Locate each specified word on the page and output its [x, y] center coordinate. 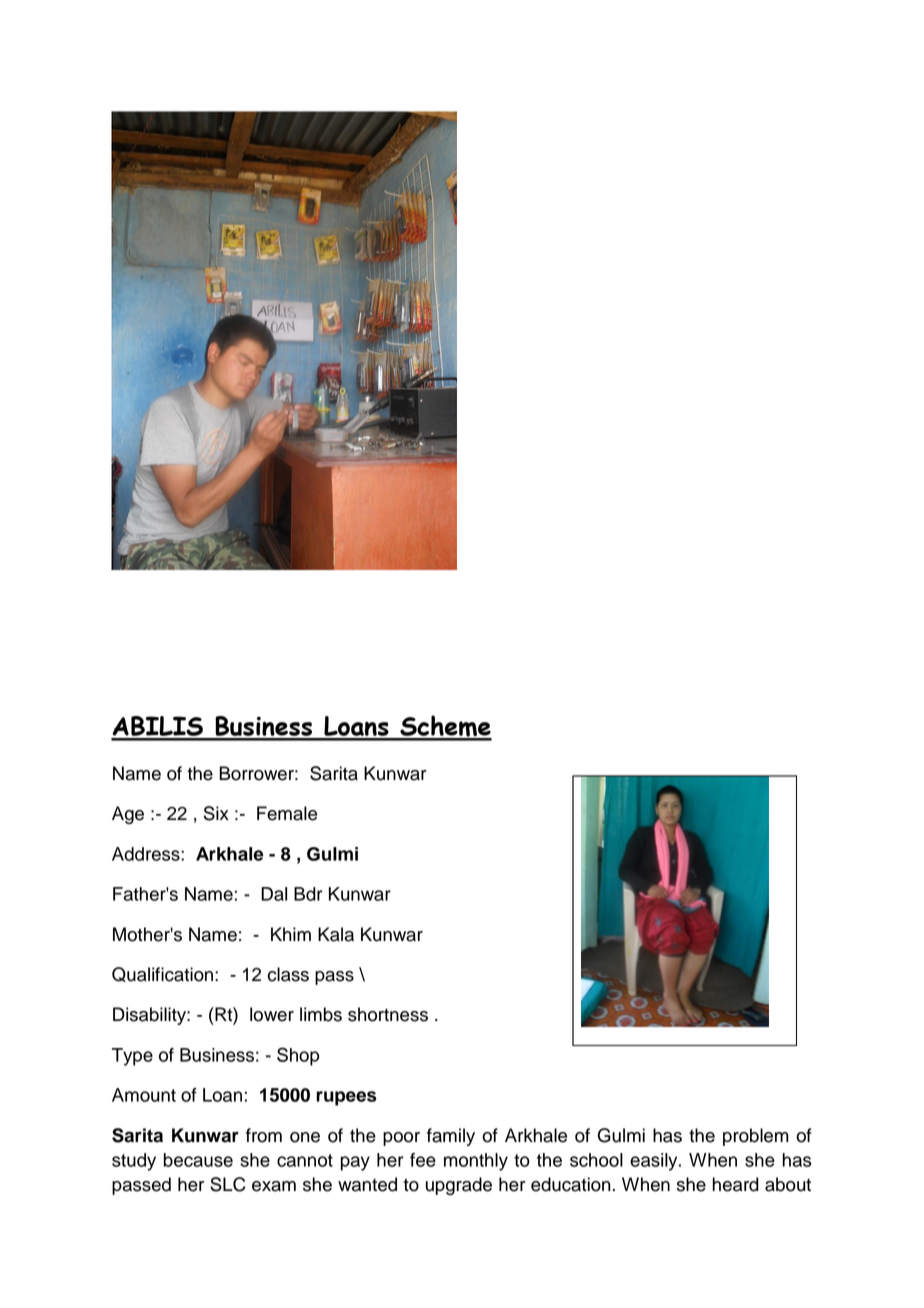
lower [272, 1014]
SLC [228, 1184]
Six [216, 813]
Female [287, 813]
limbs [321, 1014]
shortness [388, 1014]
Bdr [308, 894]
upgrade [459, 1186]
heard [736, 1184]
